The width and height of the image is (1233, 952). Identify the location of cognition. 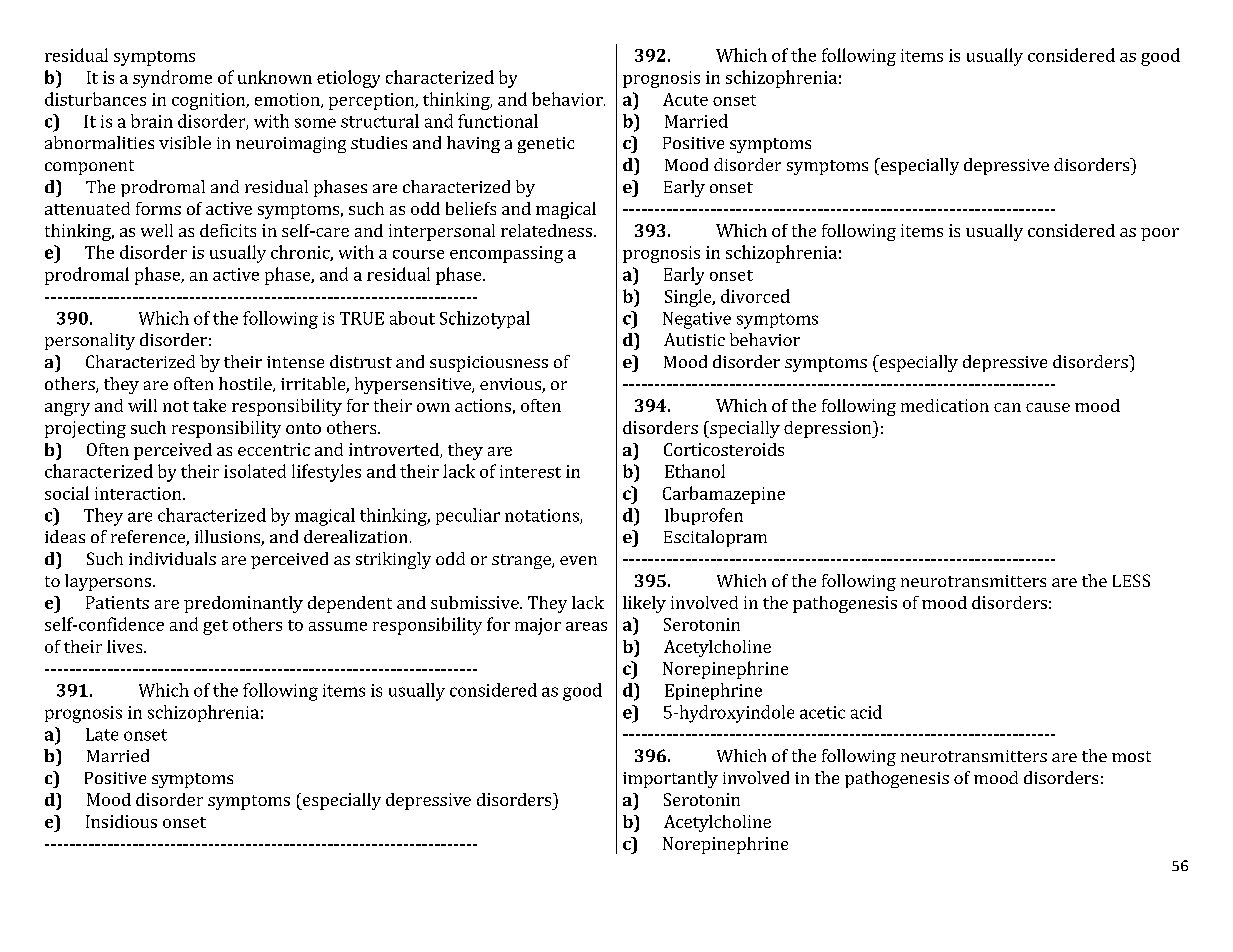
(210, 101).
